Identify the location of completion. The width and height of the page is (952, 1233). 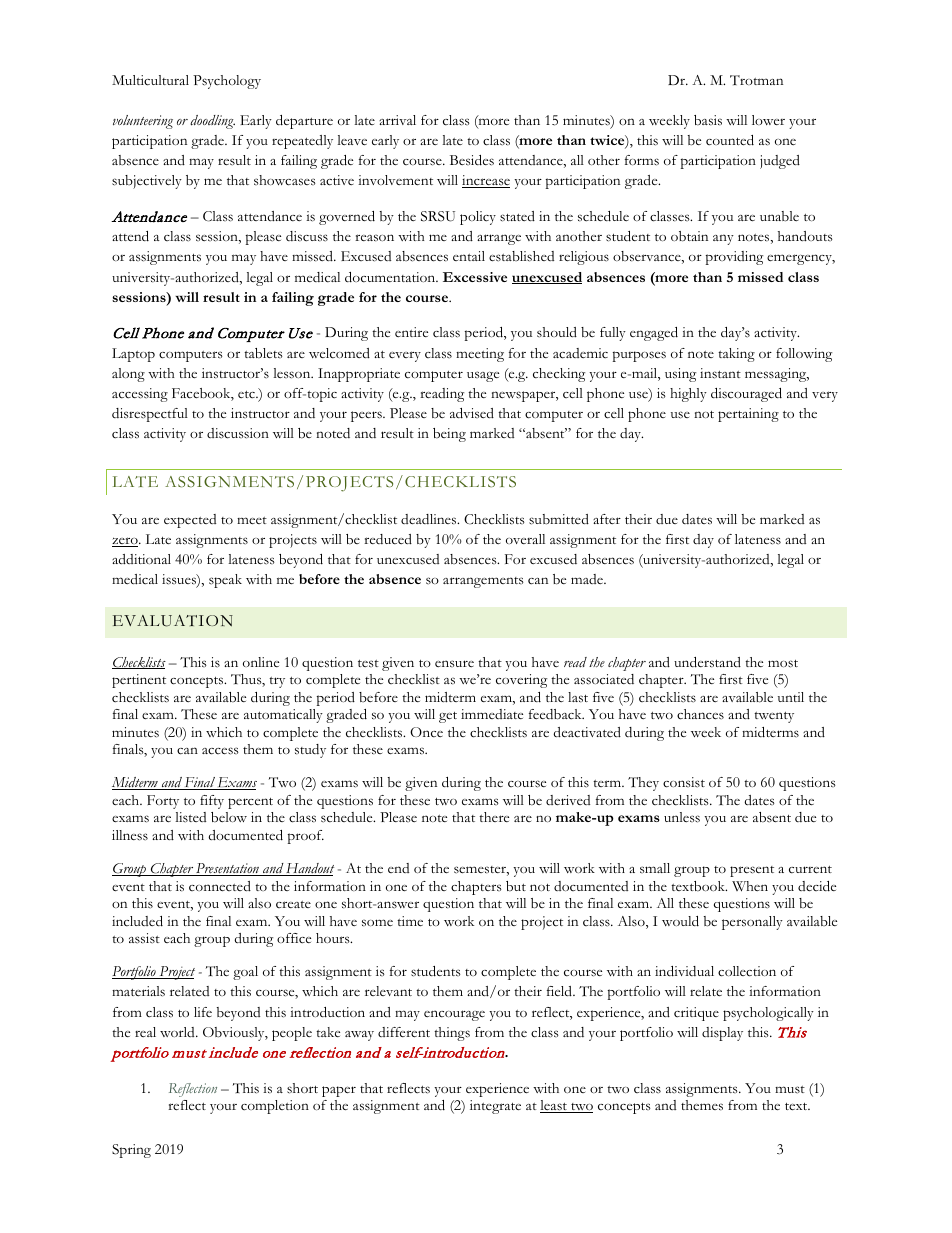
(275, 1107).
